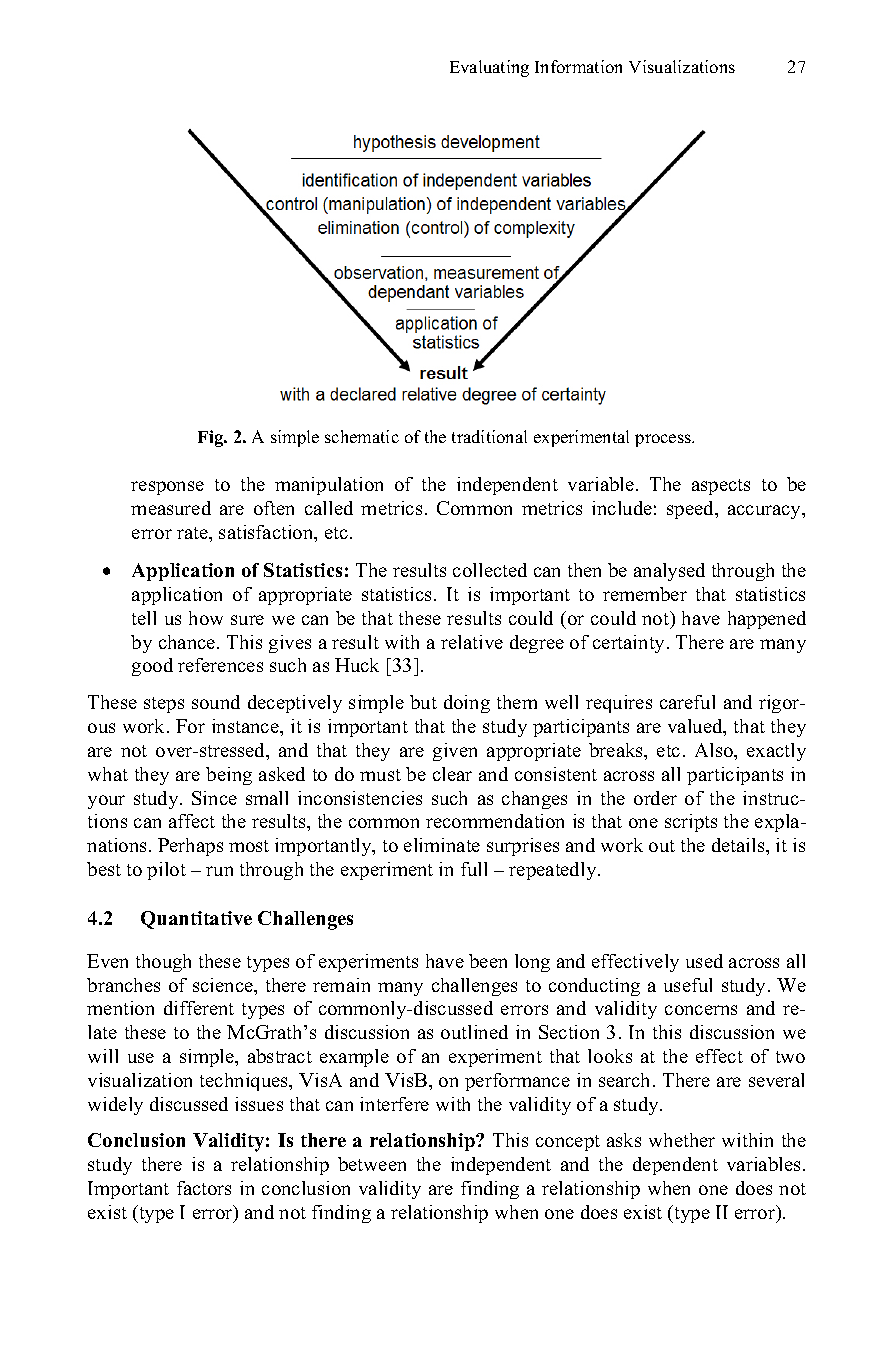 The width and height of the screenshot is (893, 1372). Describe the element at coordinates (489, 68) in the screenshot. I see `Evaluating` at that location.
